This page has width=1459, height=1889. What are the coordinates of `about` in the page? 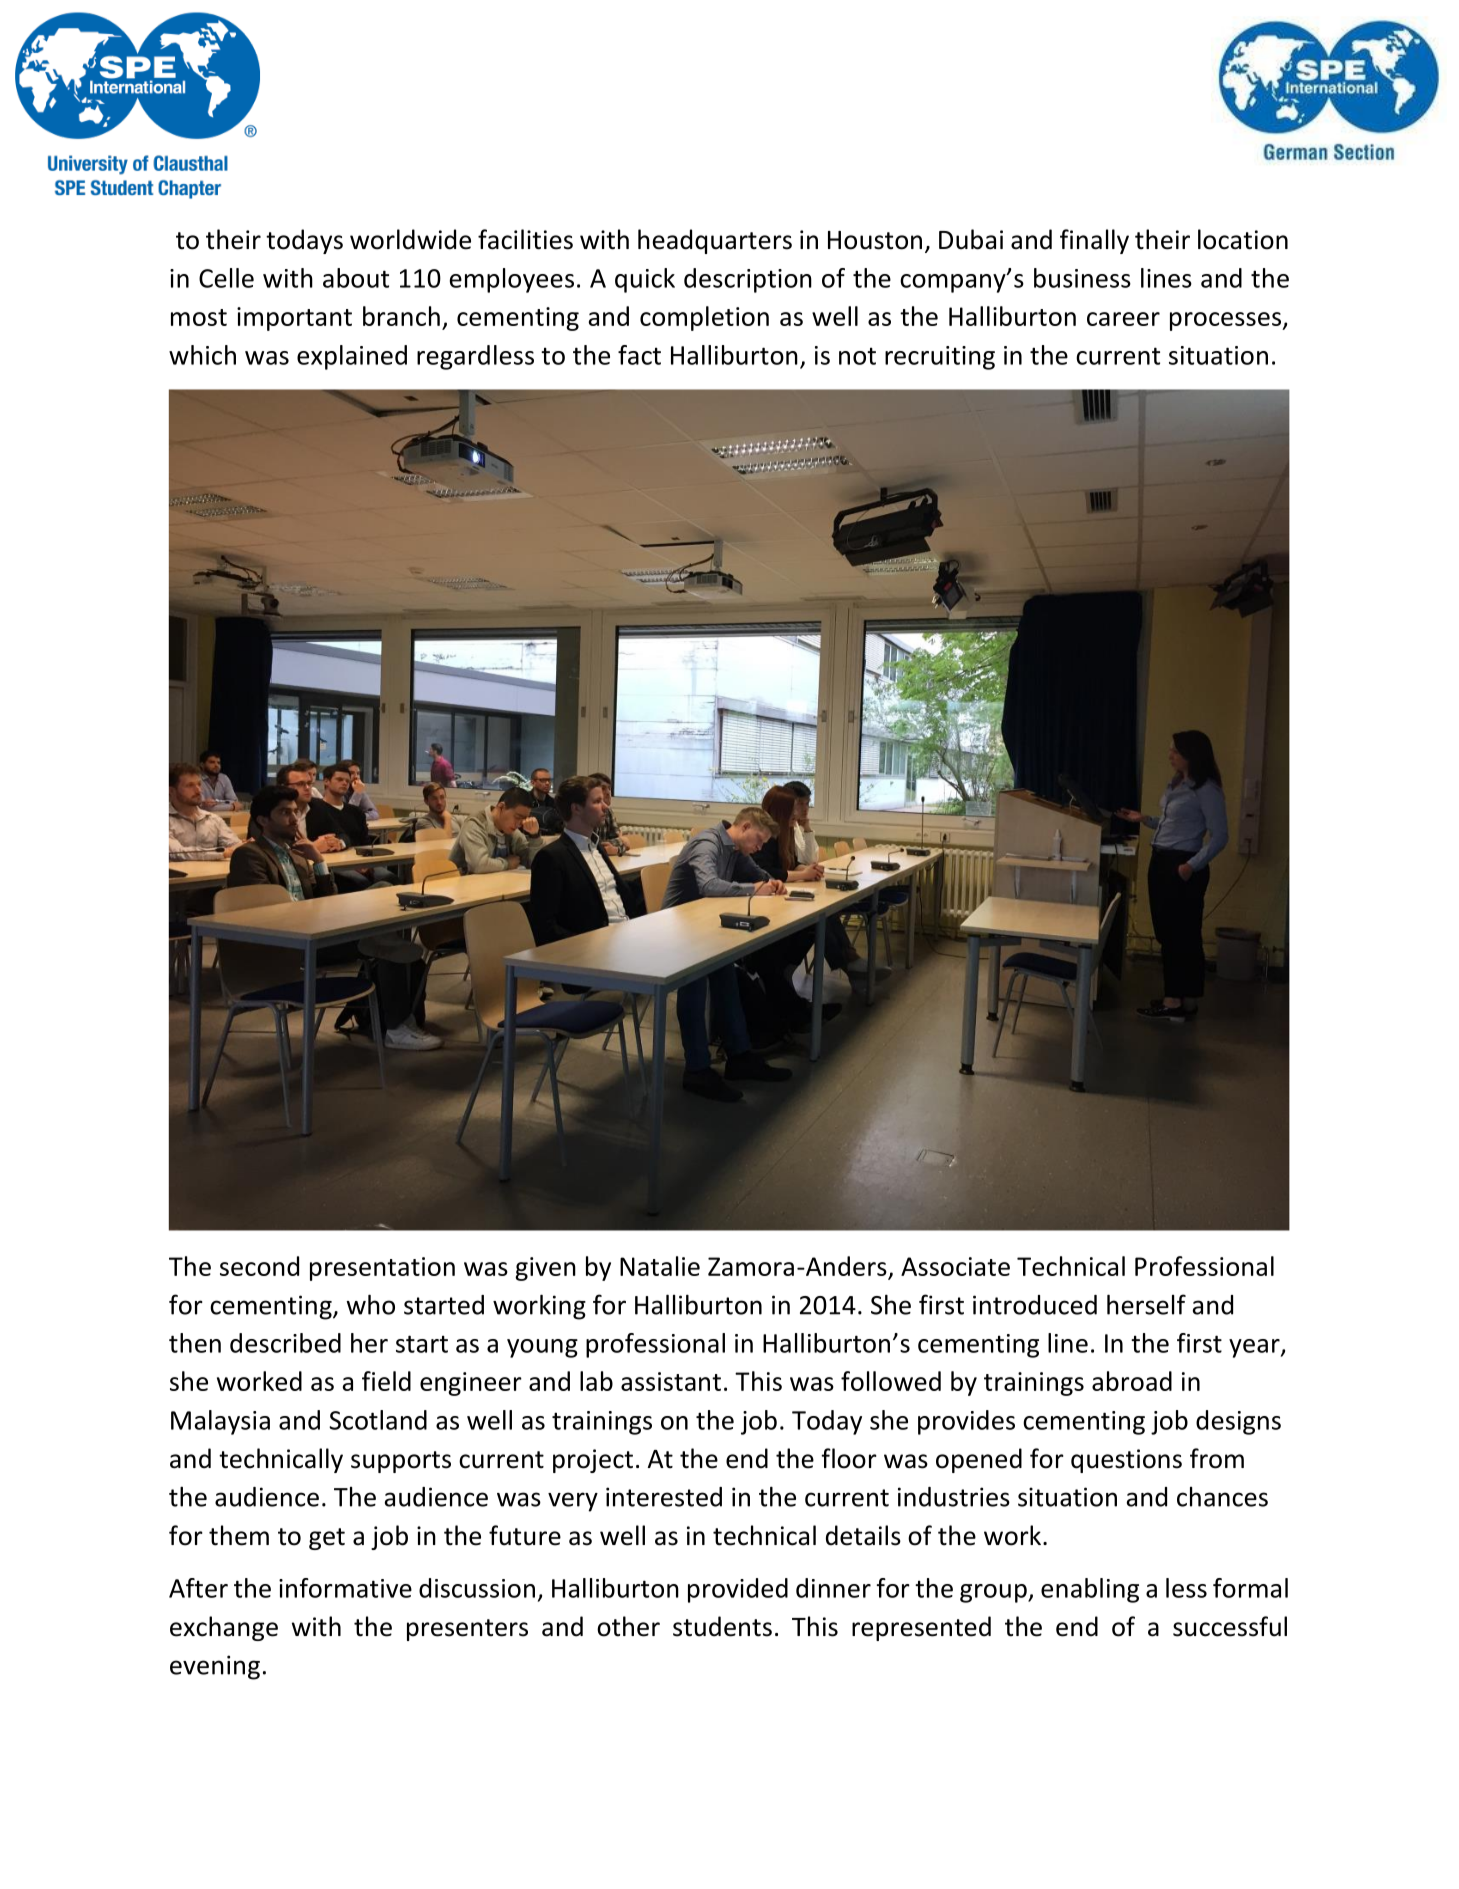 It's located at (356, 278).
